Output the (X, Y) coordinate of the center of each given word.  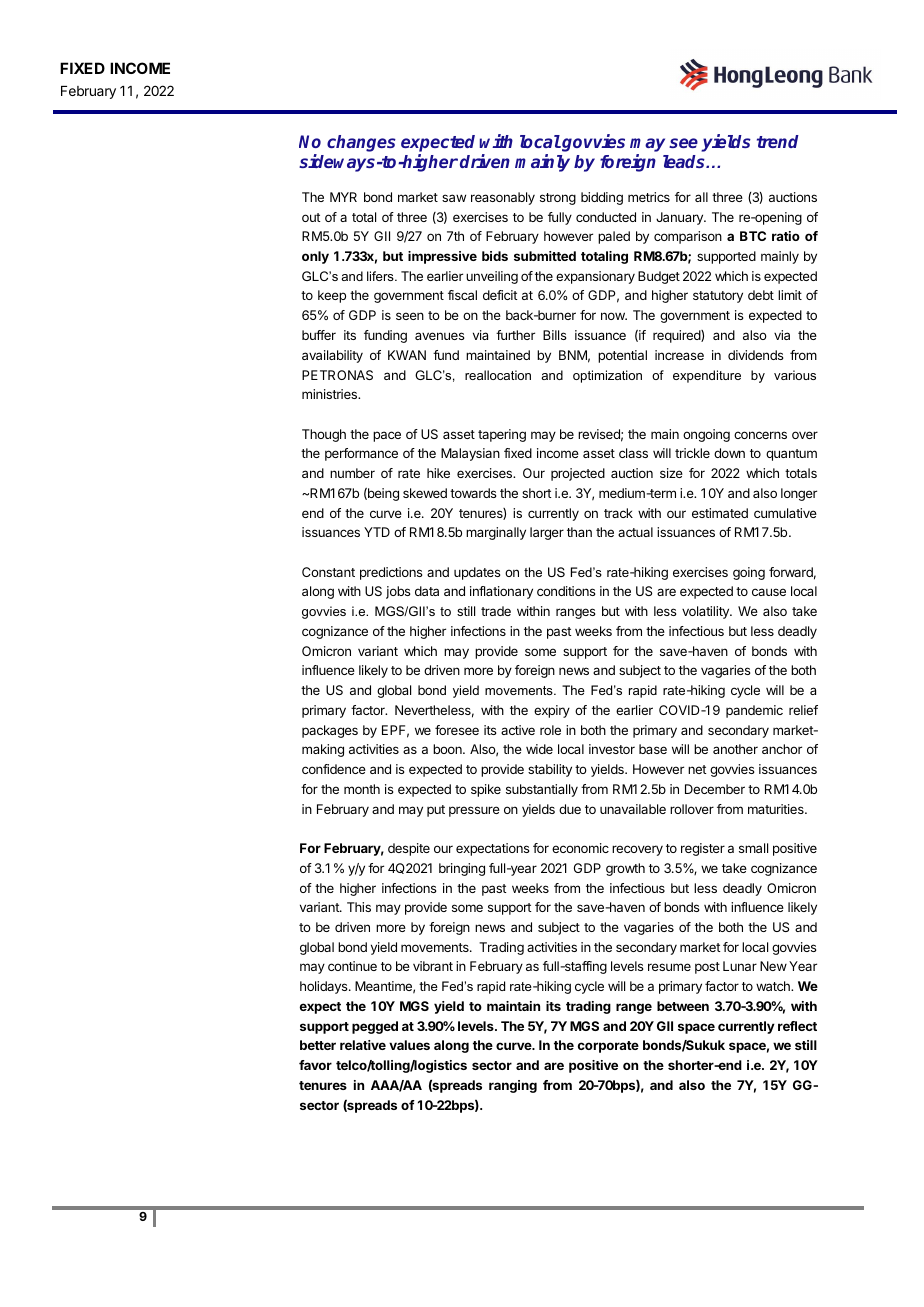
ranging (513, 1086)
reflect (797, 1026)
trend (778, 141)
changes (361, 143)
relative (363, 1045)
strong (558, 199)
